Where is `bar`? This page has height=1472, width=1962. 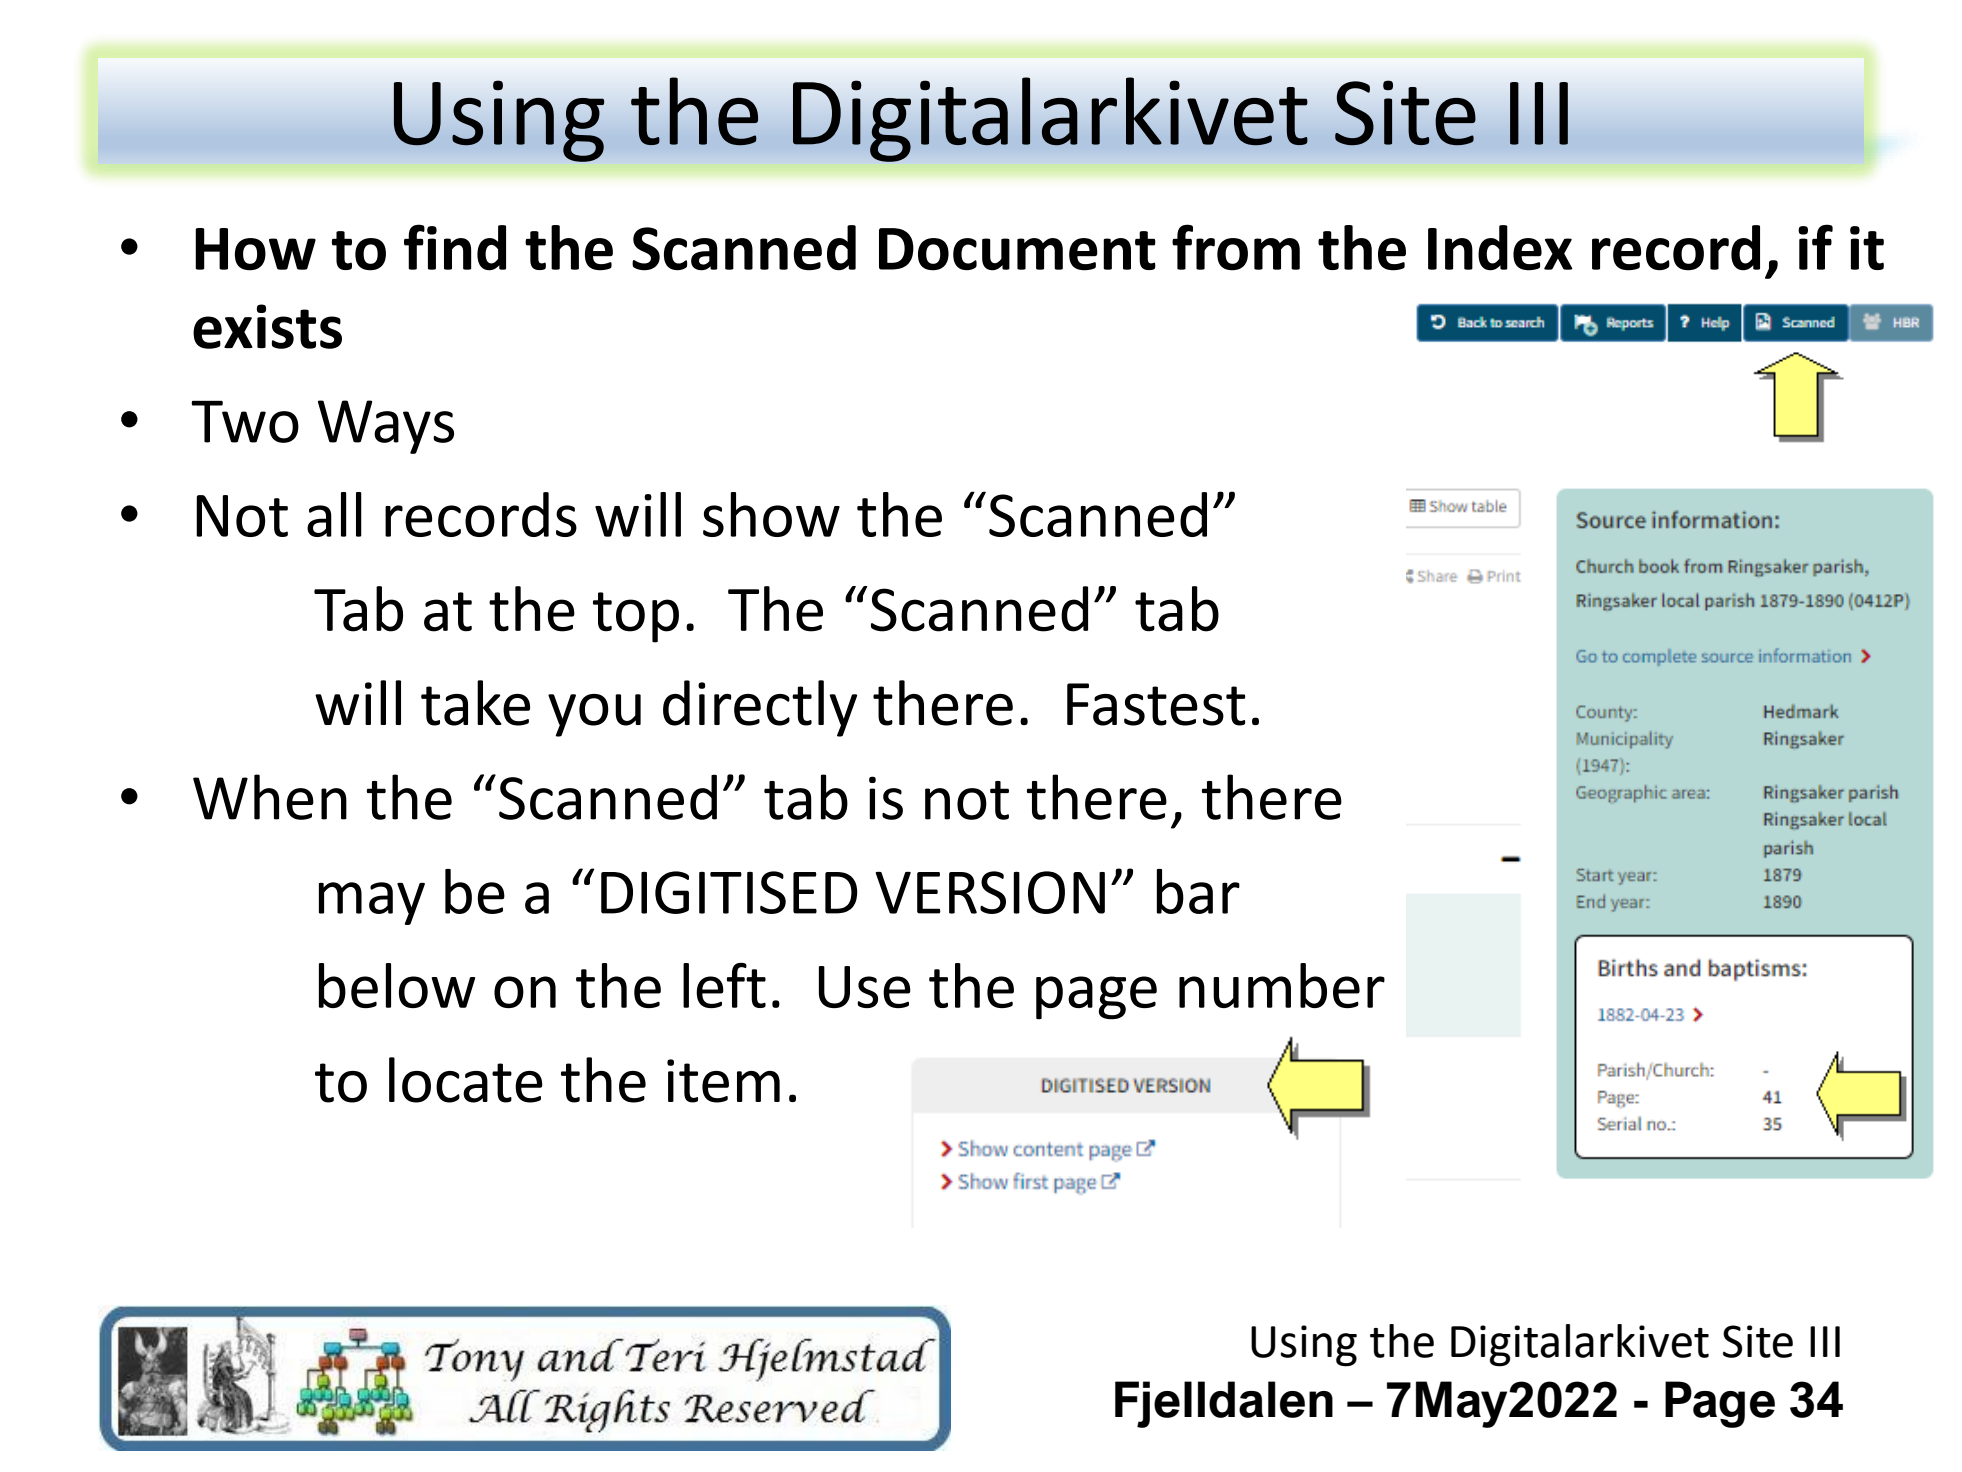
bar is located at coordinates (1198, 891).
